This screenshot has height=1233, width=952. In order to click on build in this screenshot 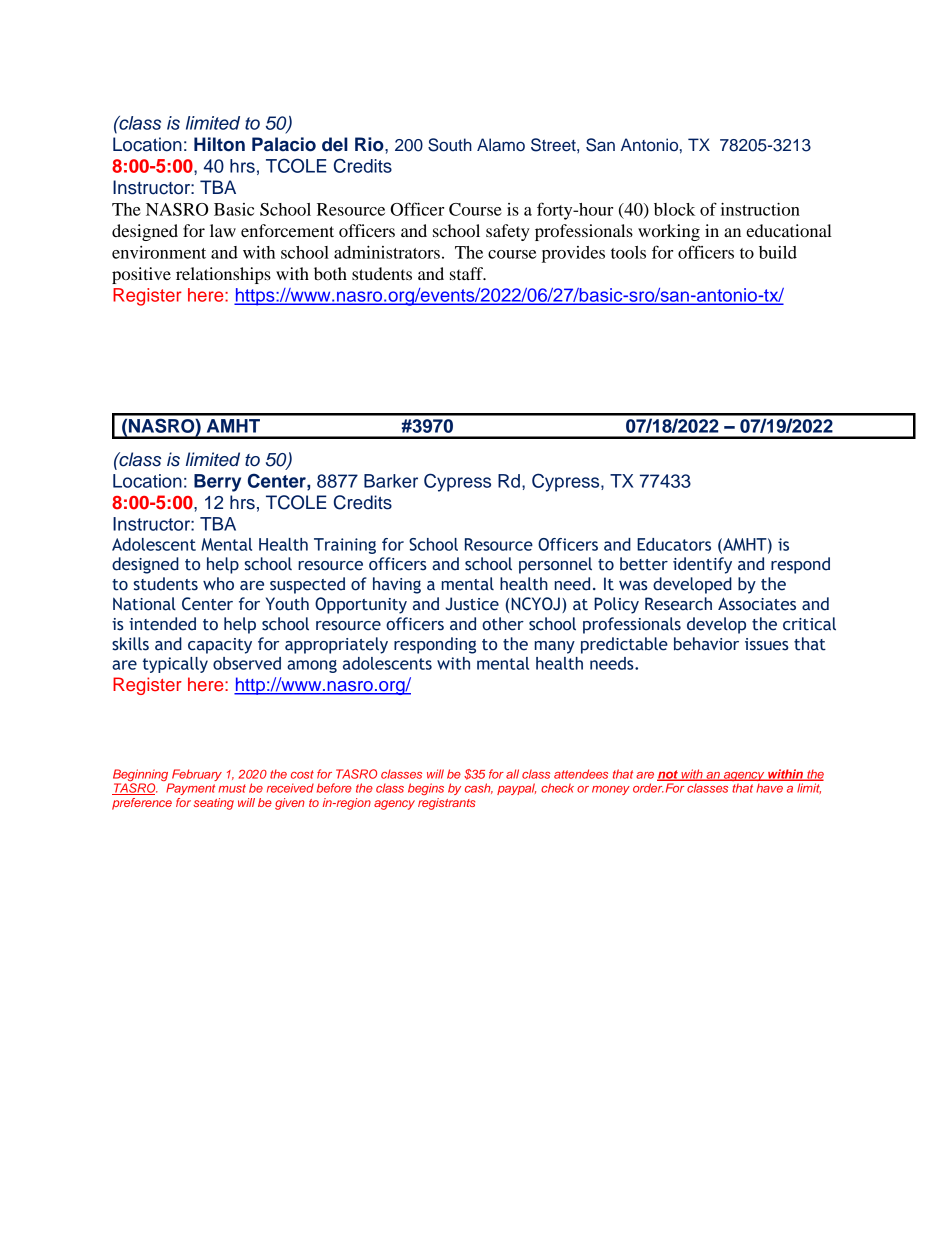, I will do `click(778, 252)`.
